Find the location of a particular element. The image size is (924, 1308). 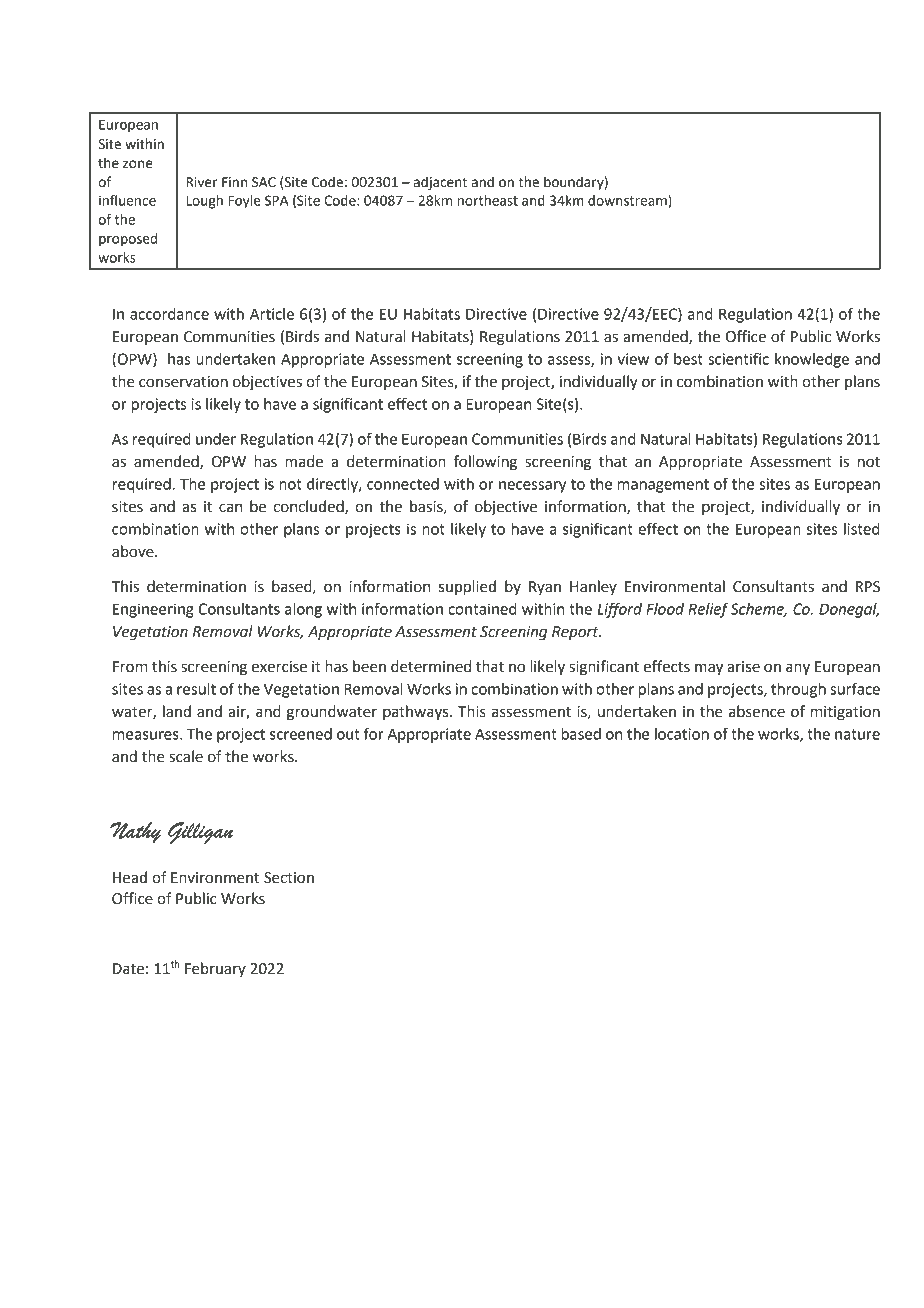

northeast is located at coordinates (487, 200).
